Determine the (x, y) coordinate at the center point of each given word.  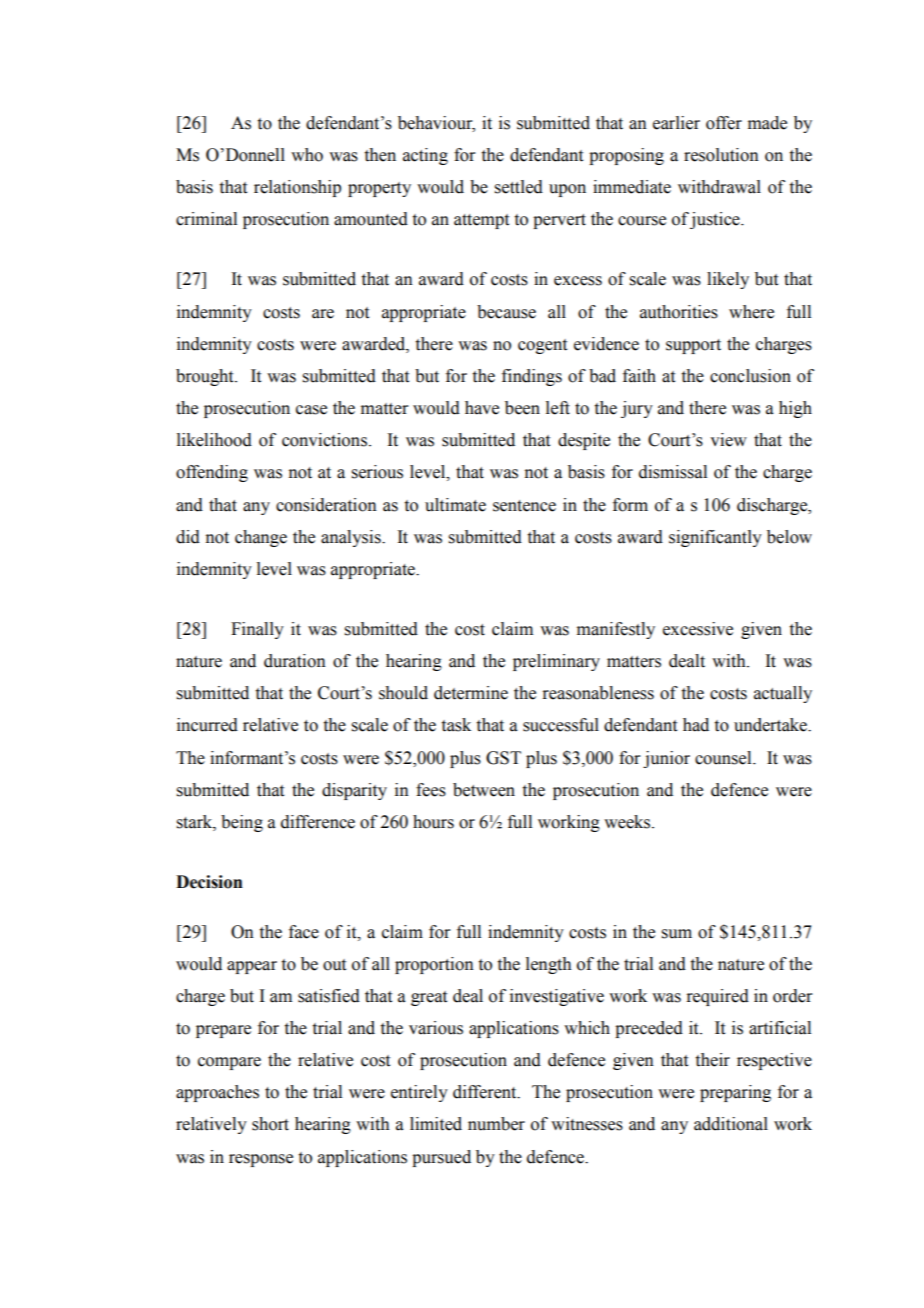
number (496, 1124)
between (484, 790)
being (242, 823)
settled (519, 187)
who (307, 155)
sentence (524, 506)
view (728, 440)
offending (212, 473)
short (270, 1124)
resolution (721, 155)
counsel (724, 758)
